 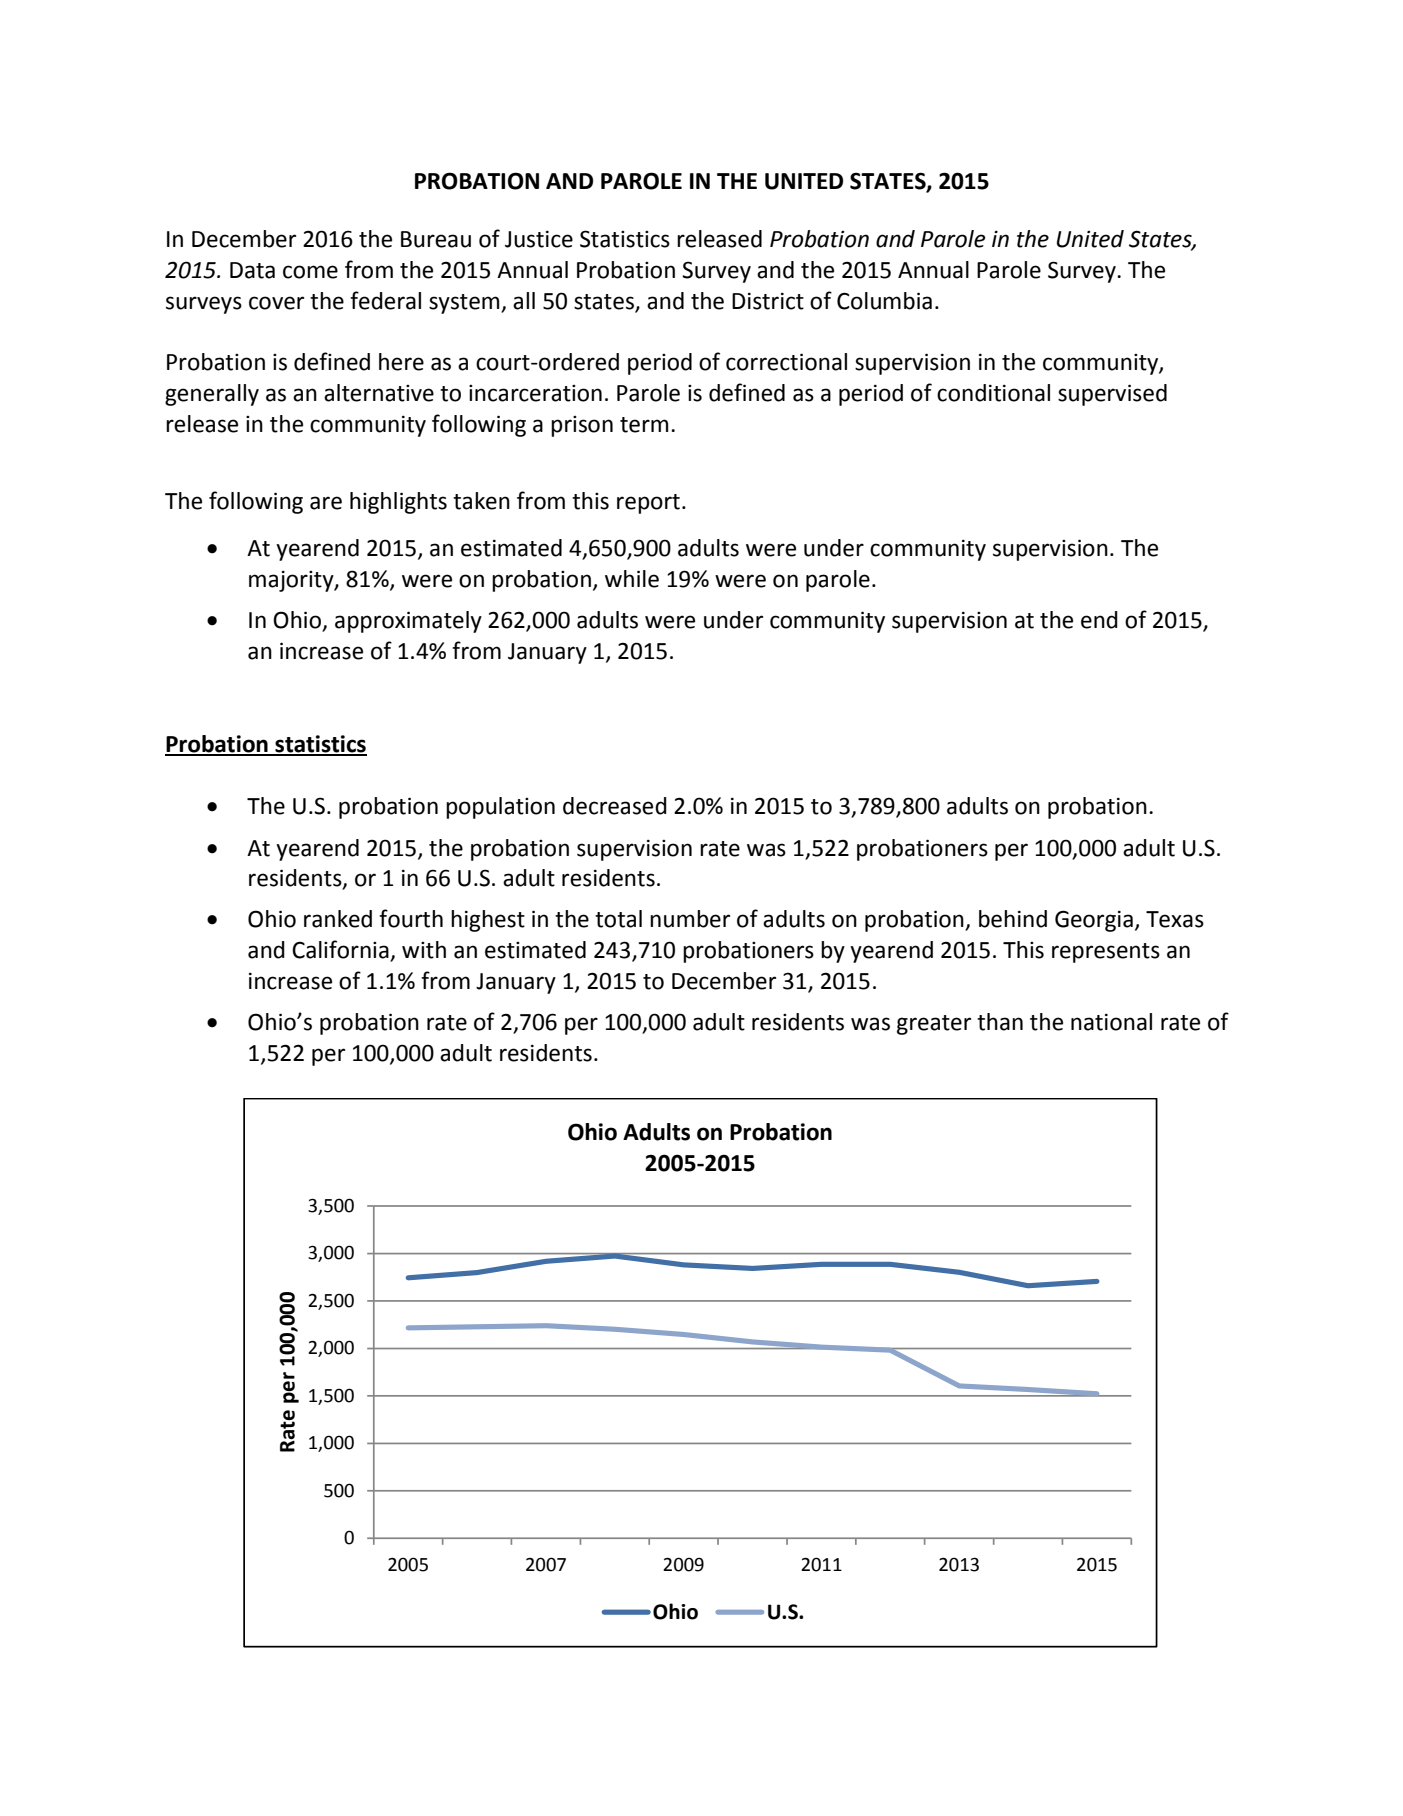 I want to click on California, so click(x=341, y=950).
